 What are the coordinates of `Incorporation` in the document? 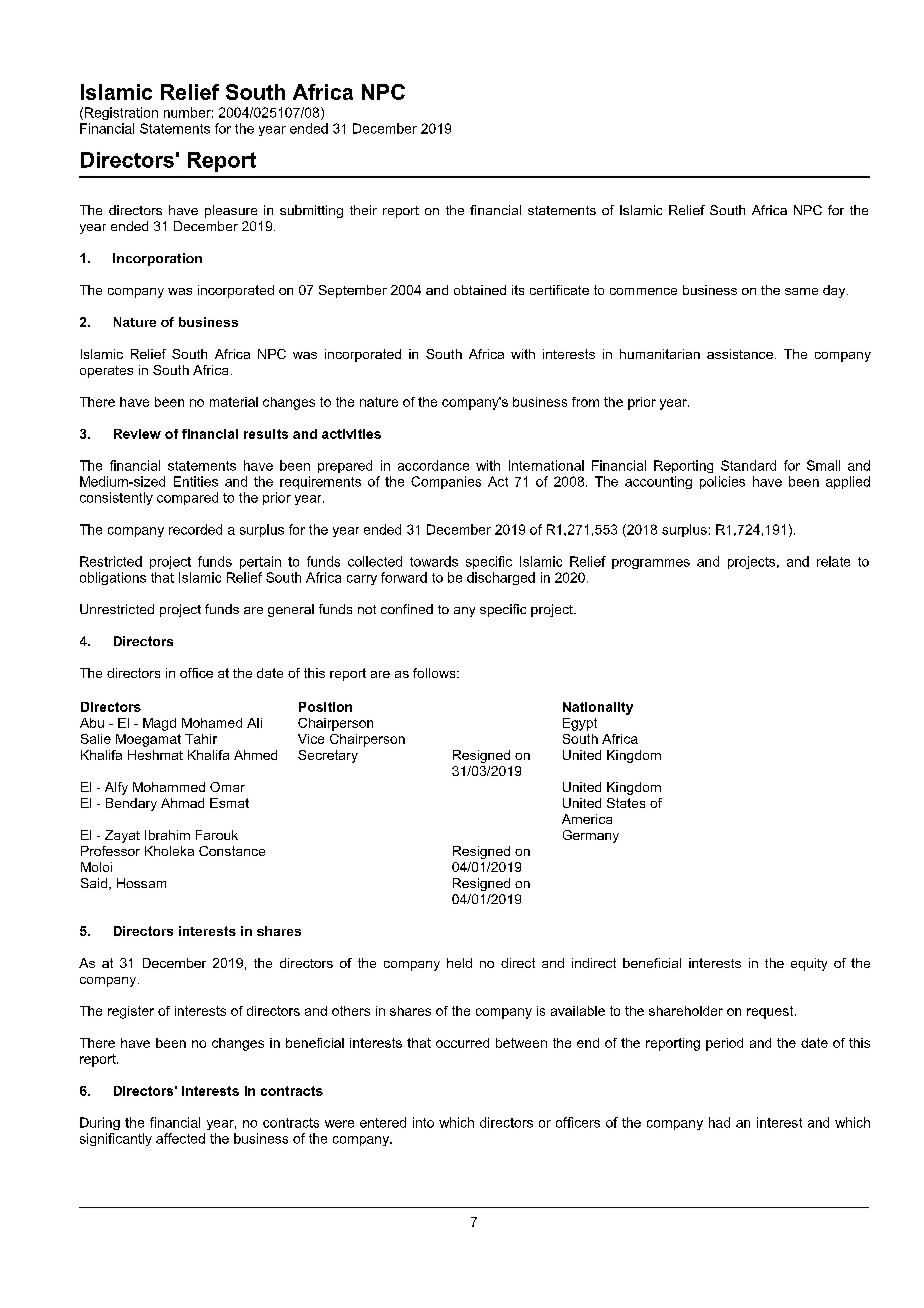 It's located at (157, 259).
